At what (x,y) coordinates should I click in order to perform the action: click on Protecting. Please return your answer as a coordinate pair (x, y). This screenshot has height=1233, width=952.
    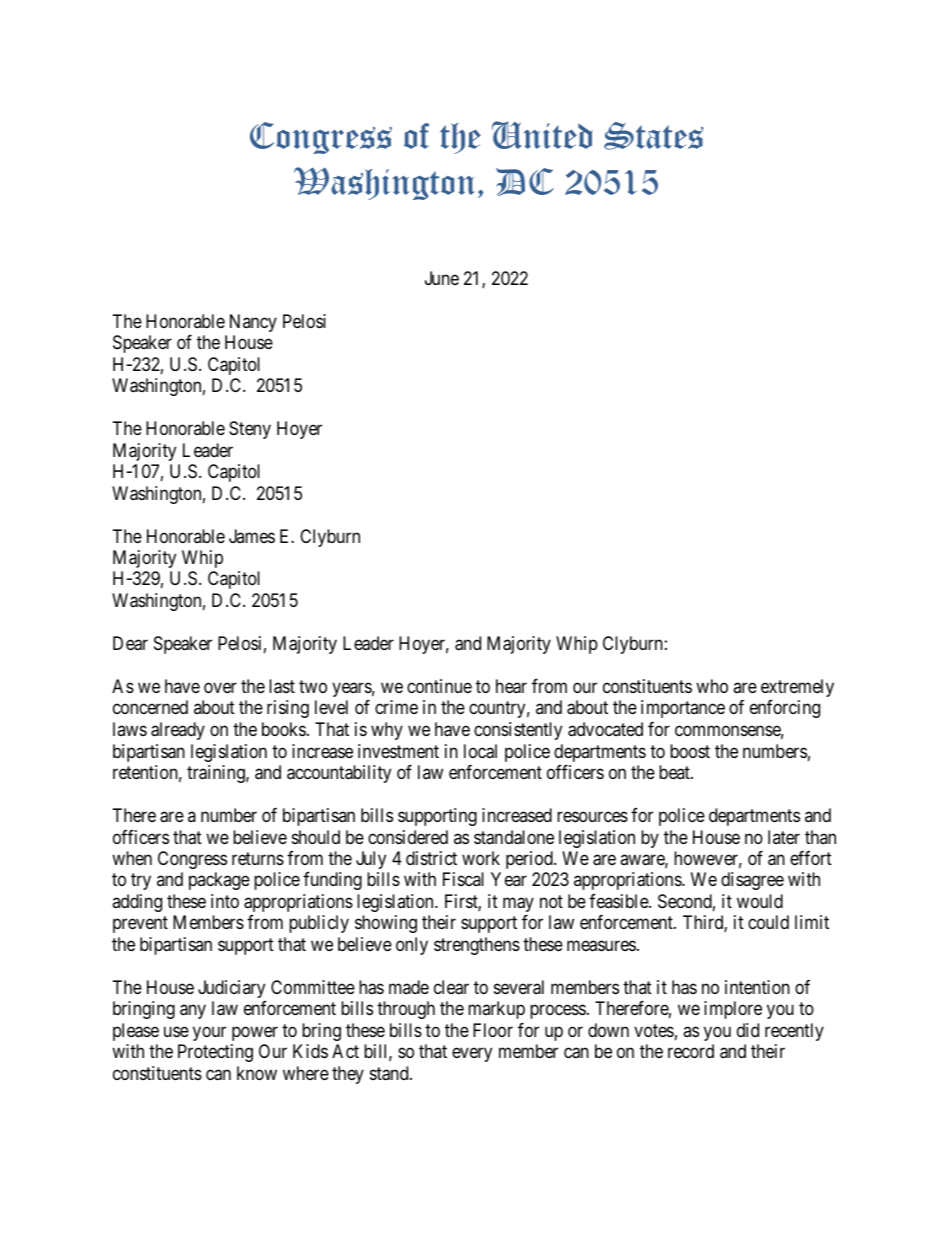
    Looking at the image, I should click on (215, 1053).
